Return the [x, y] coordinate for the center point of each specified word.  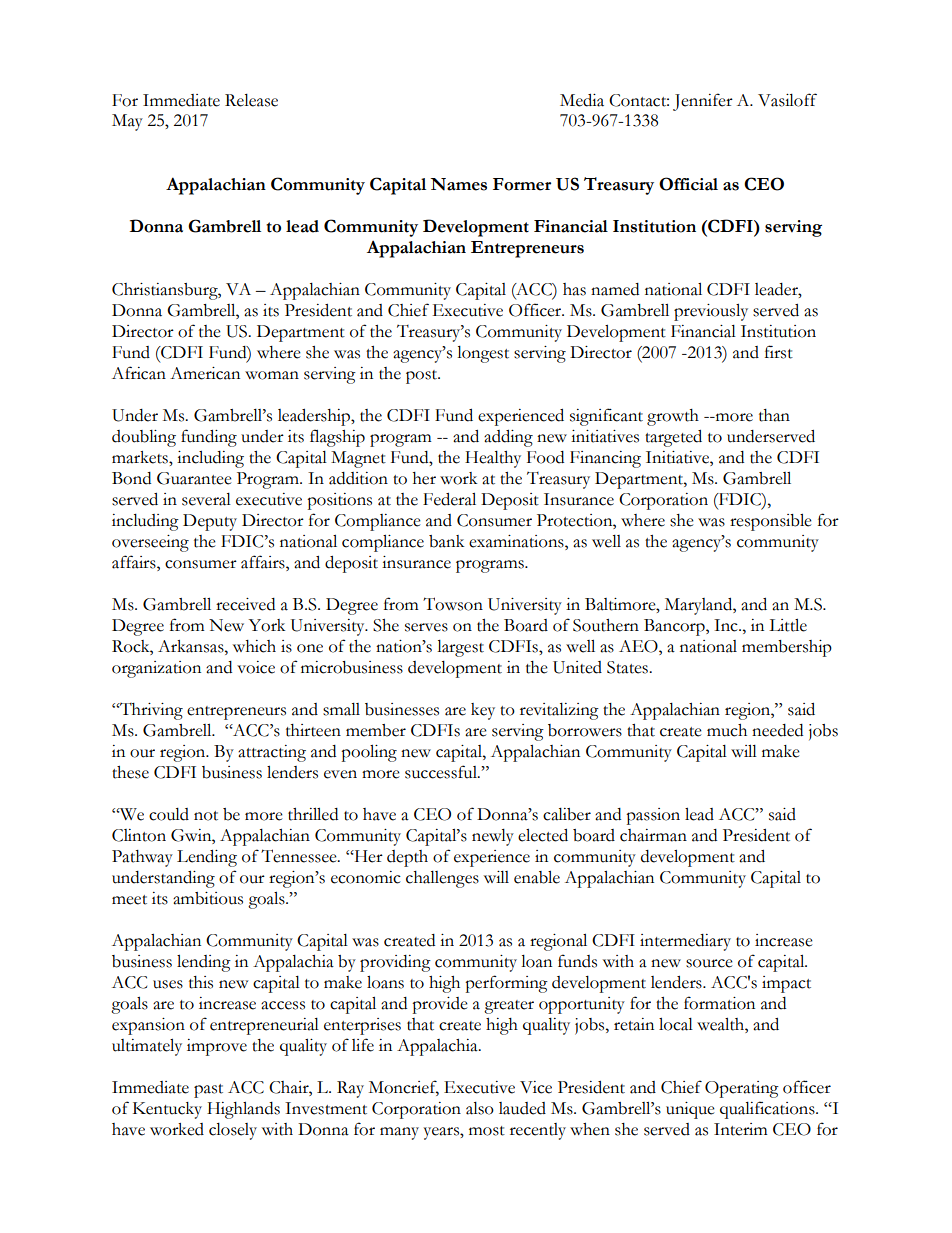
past [208, 1091]
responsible [771, 522]
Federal [449, 499]
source [709, 963]
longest [483, 354]
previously [711, 312]
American [205, 373]
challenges [442, 879]
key [483, 711]
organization [156, 669]
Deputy [210, 522]
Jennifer [703, 102]
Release [251, 100]
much [727, 730]
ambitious [208, 898]
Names [458, 184]
